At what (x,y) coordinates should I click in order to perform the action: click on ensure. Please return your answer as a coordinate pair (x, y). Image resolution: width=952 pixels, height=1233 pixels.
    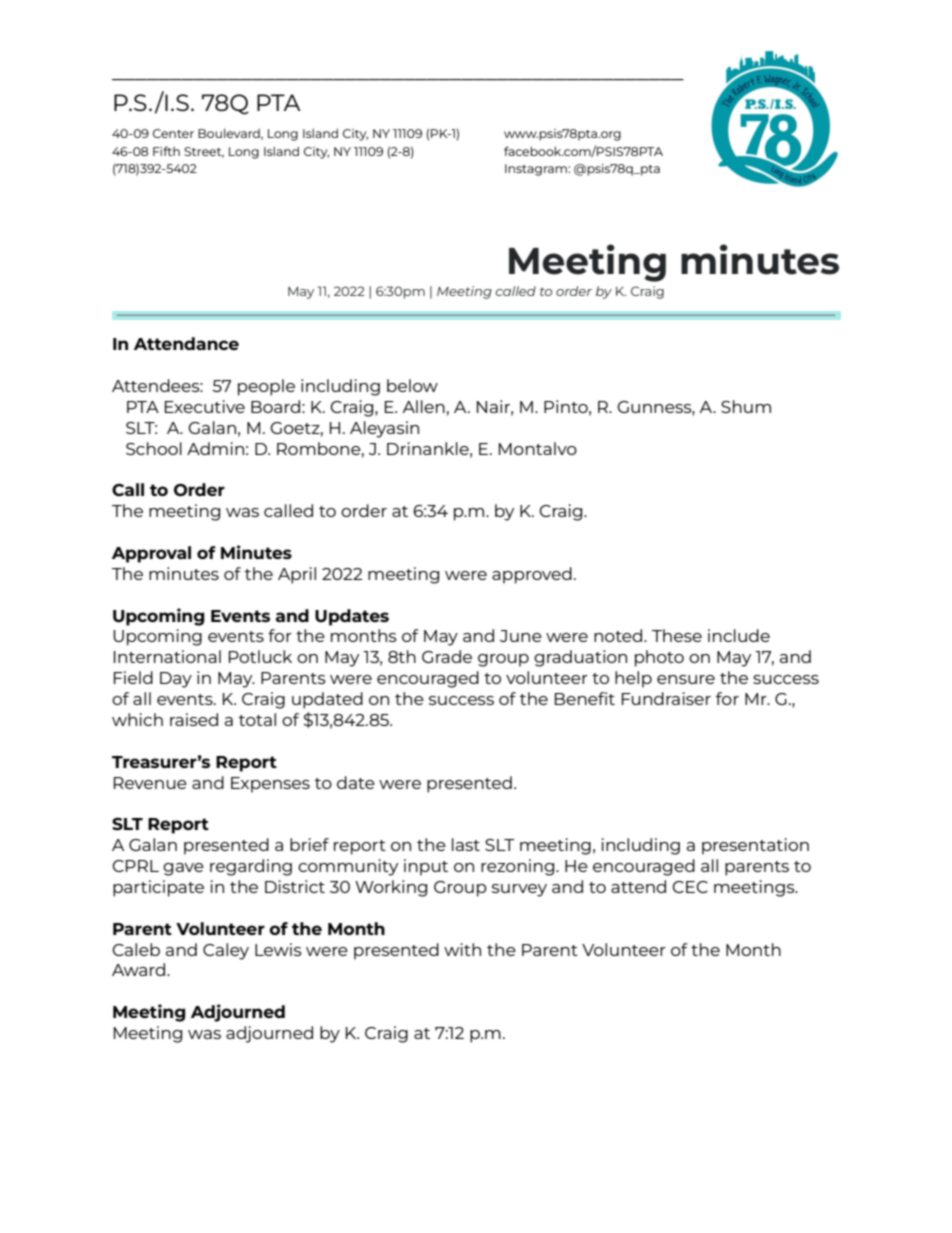
    Looking at the image, I should click on (686, 679).
